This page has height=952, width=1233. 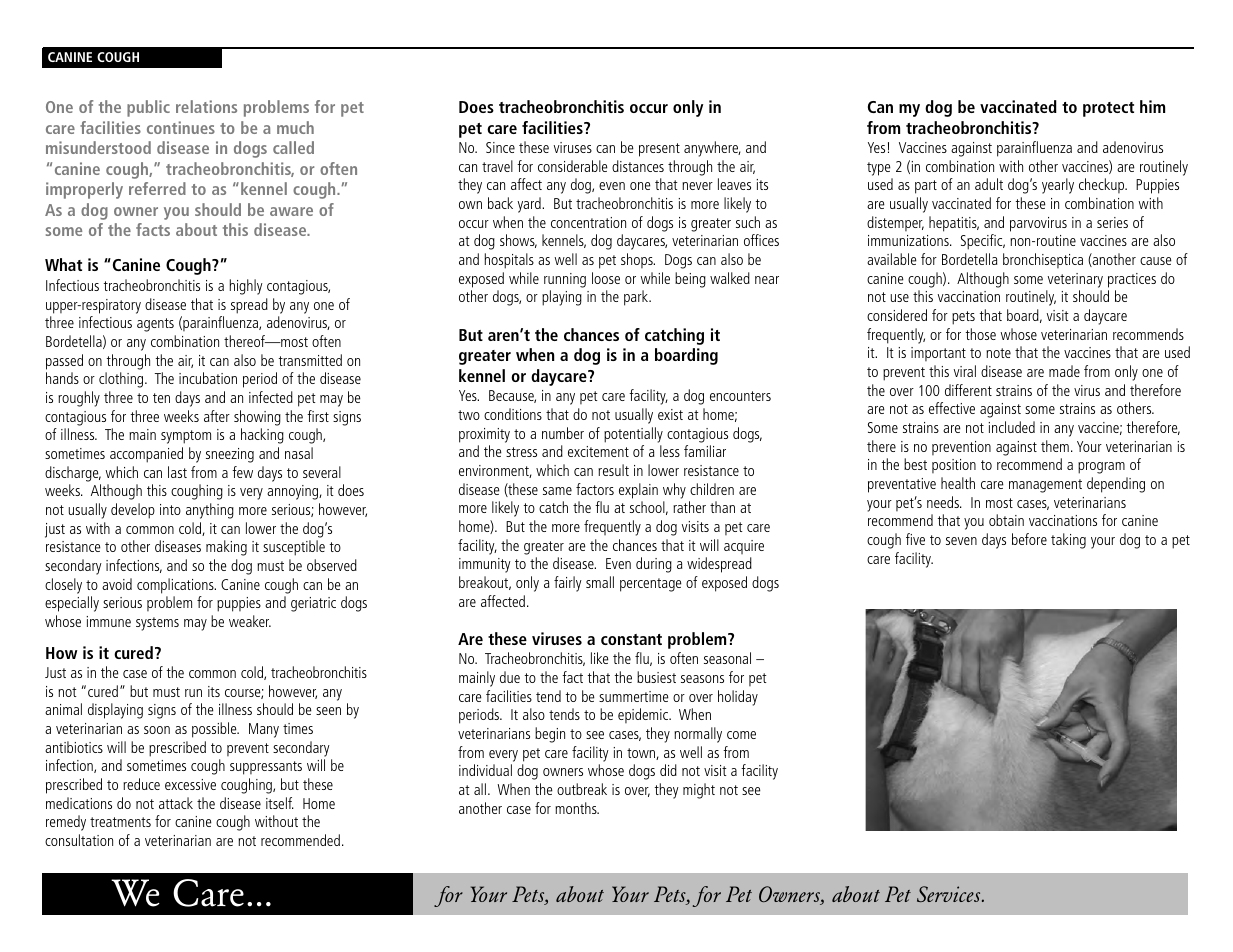 What do you see at coordinates (79, 840) in the page?
I see `consultation` at bounding box center [79, 840].
